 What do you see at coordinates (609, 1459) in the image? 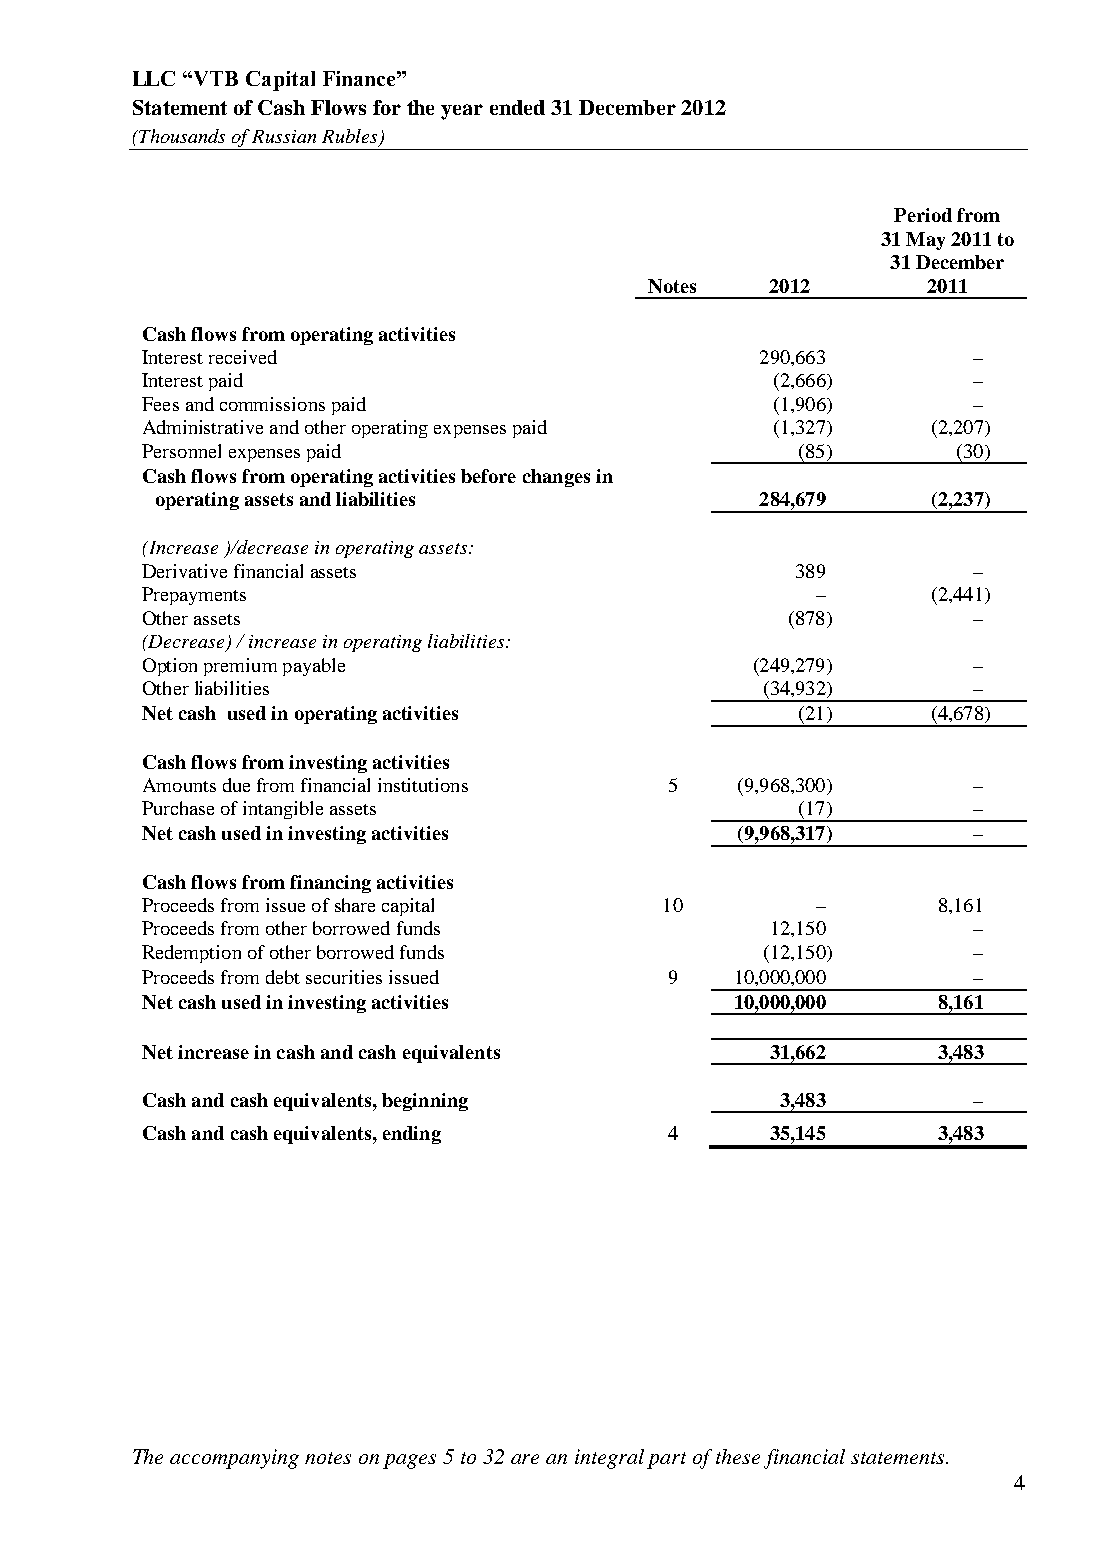
I see `integral` at bounding box center [609, 1459].
